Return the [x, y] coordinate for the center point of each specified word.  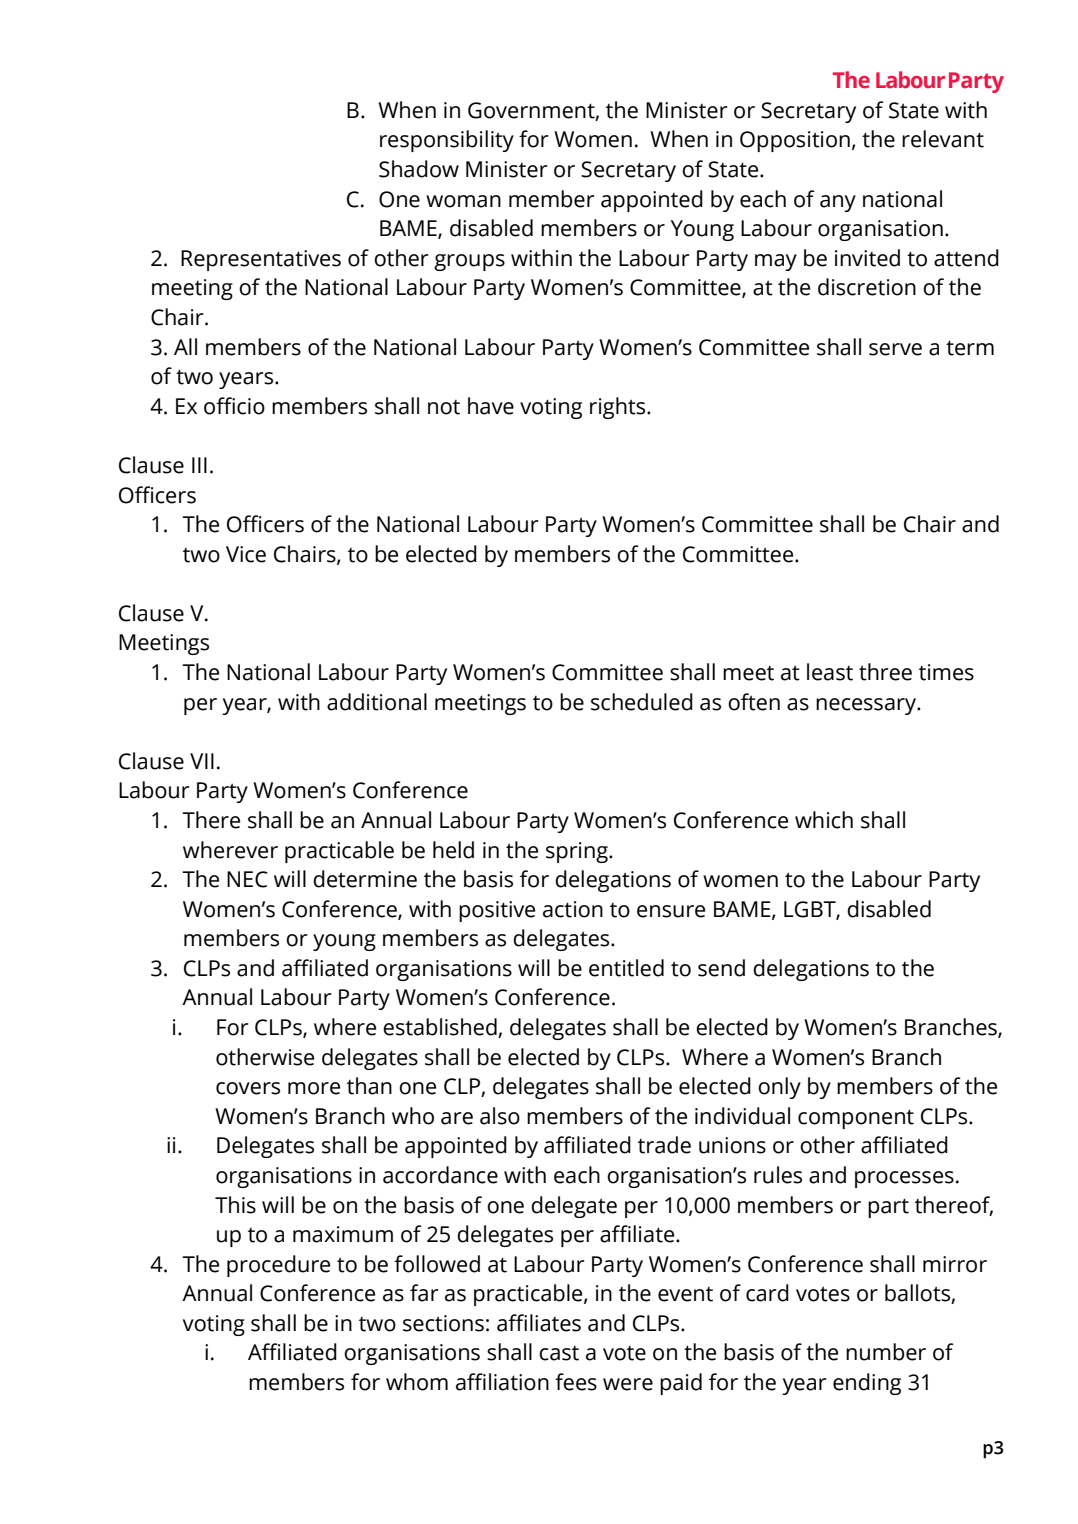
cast [559, 1353]
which [824, 820]
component [856, 1119]
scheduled [642, 702]
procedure [278, 1266]
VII [202, 761]
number [886, 1352]
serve [895, 349]
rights [619, 408]
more [314, 1088]
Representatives [261, 260]
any [838, 203]
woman [463, 201]
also [500, 1116]
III [199, 465]
